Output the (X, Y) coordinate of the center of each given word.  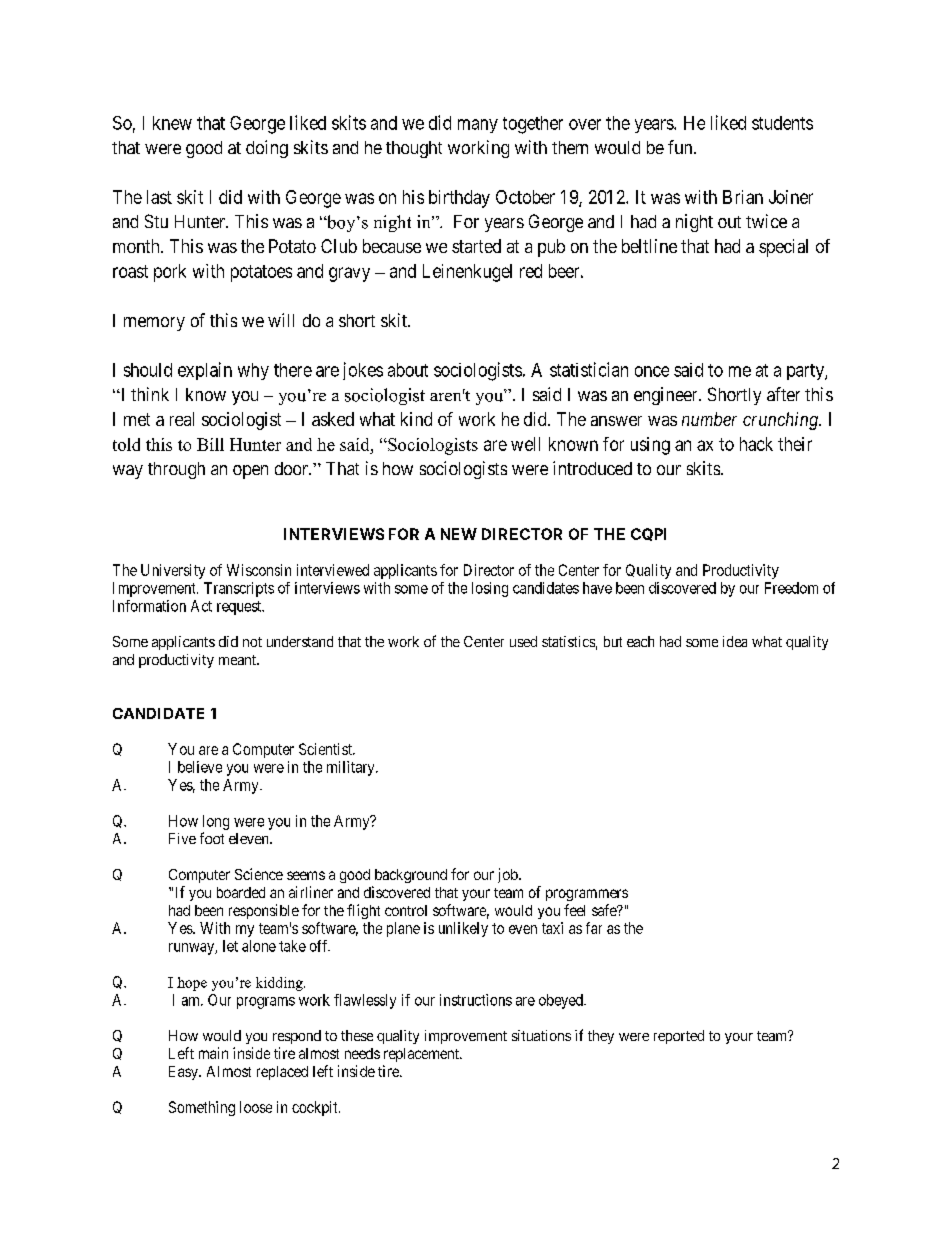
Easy (184, 1073)
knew (172, 123)
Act (201, 606)
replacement (422, 1055)
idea (735, 641)
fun (681, 147)
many (478, 126)
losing (490, 589)
